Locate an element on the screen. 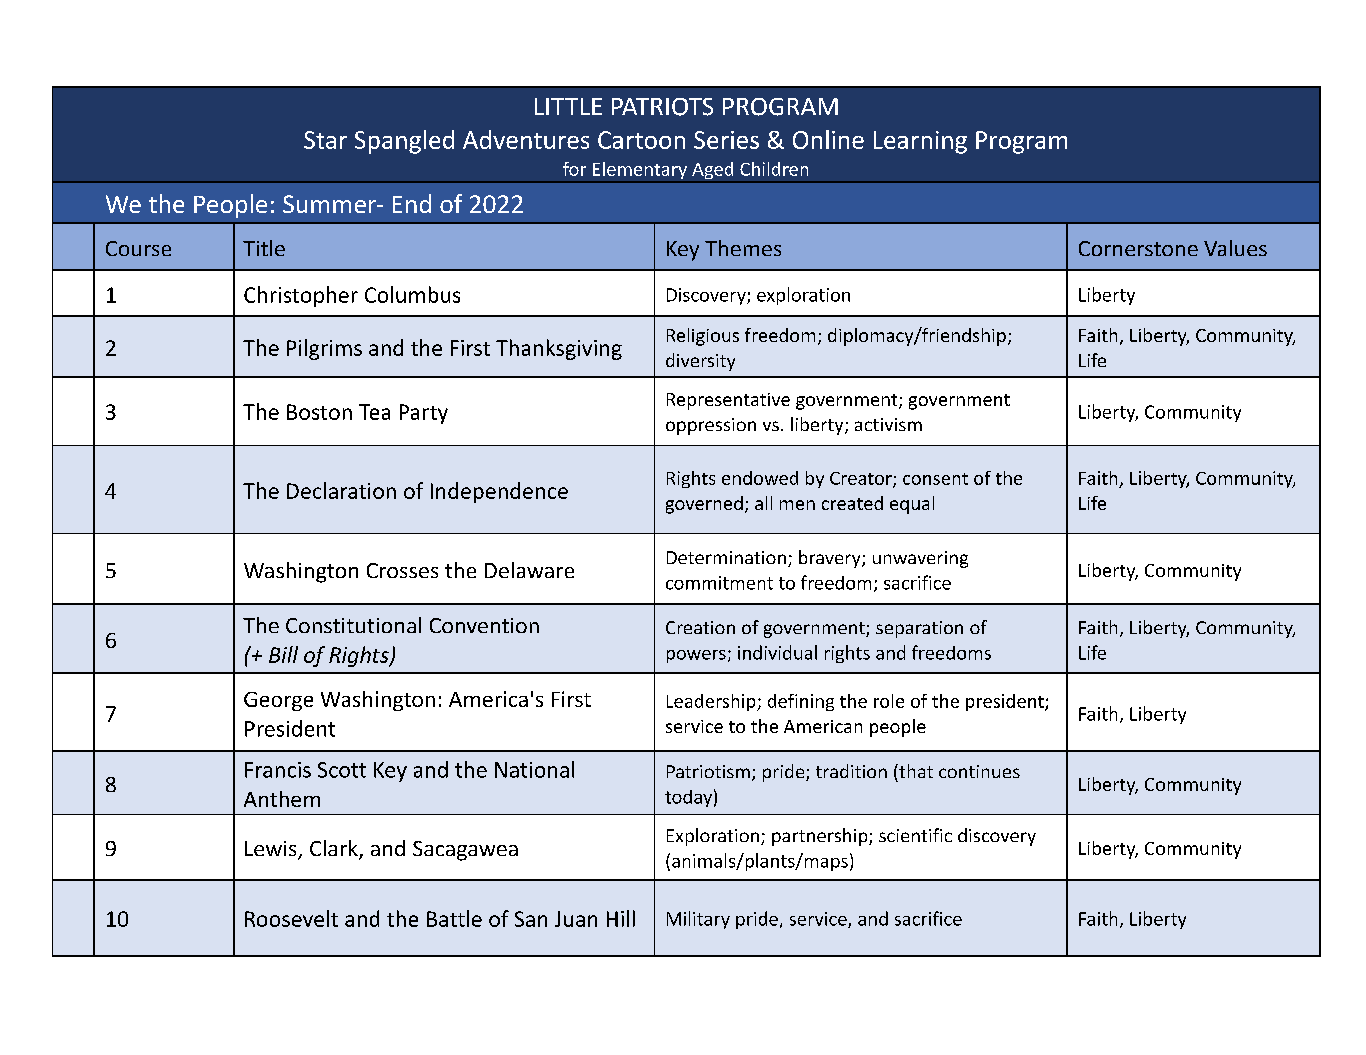 This screenshot has height=1055, width=1366. Bill is located at coordinates (283, 654).
